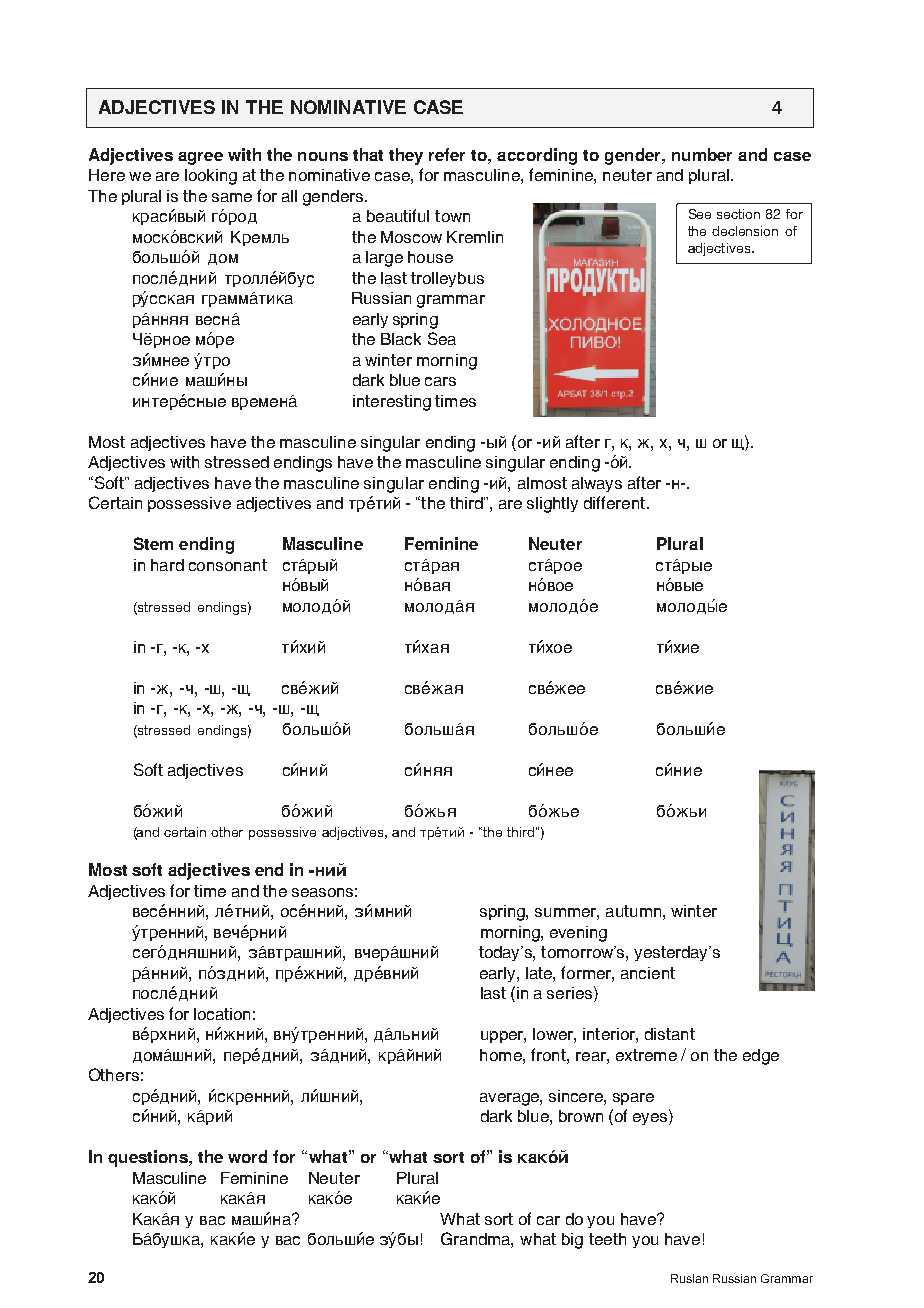 The image size is (924, 1308). What do you see at coordinates (211, 177) in the screenshot?
I see `looking` at bounding box center [211, 177].
